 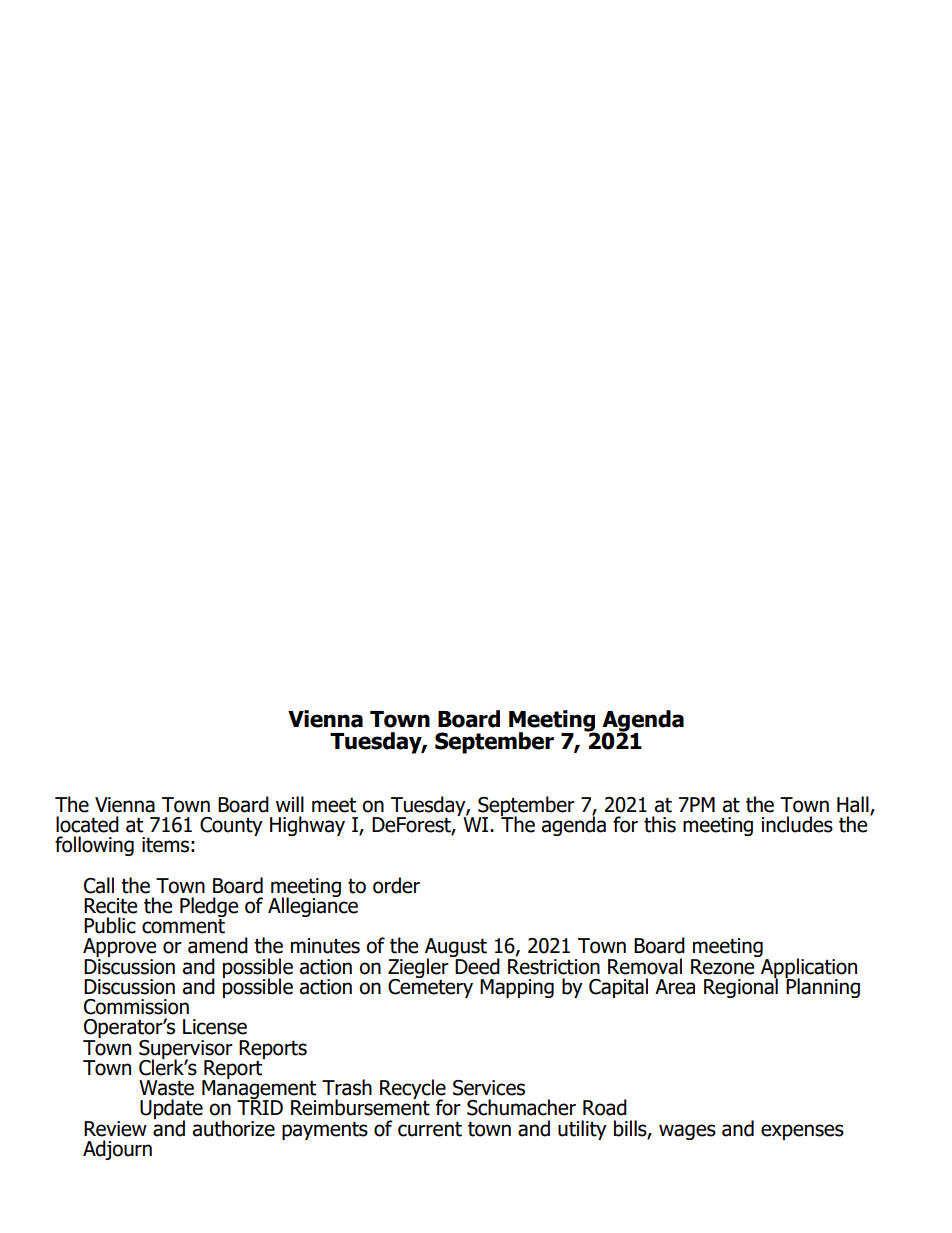 I want to click on County, so click(x=231, y=826).
